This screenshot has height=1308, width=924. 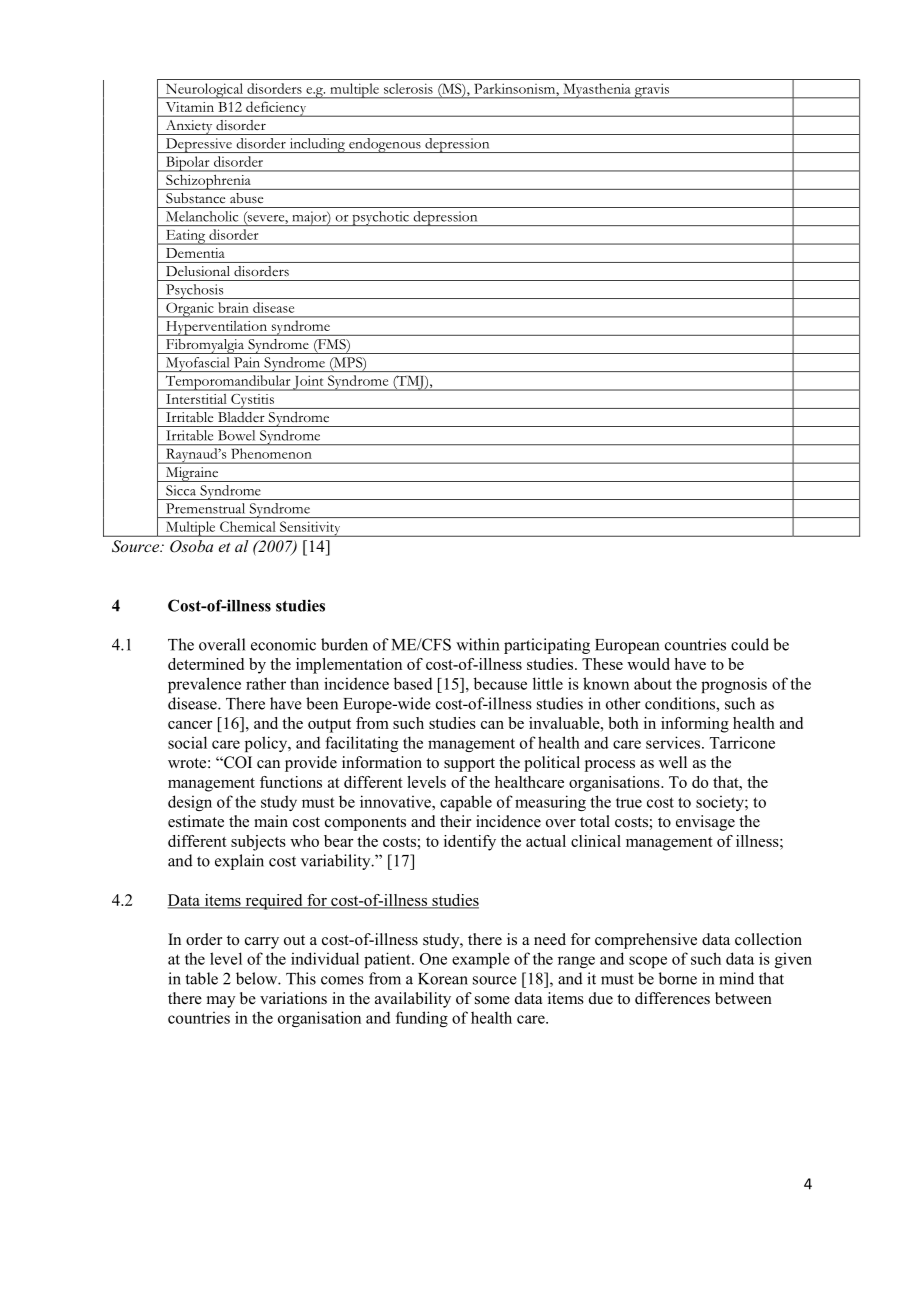 I want to click on deficiency, so click(x=276, y=109).
